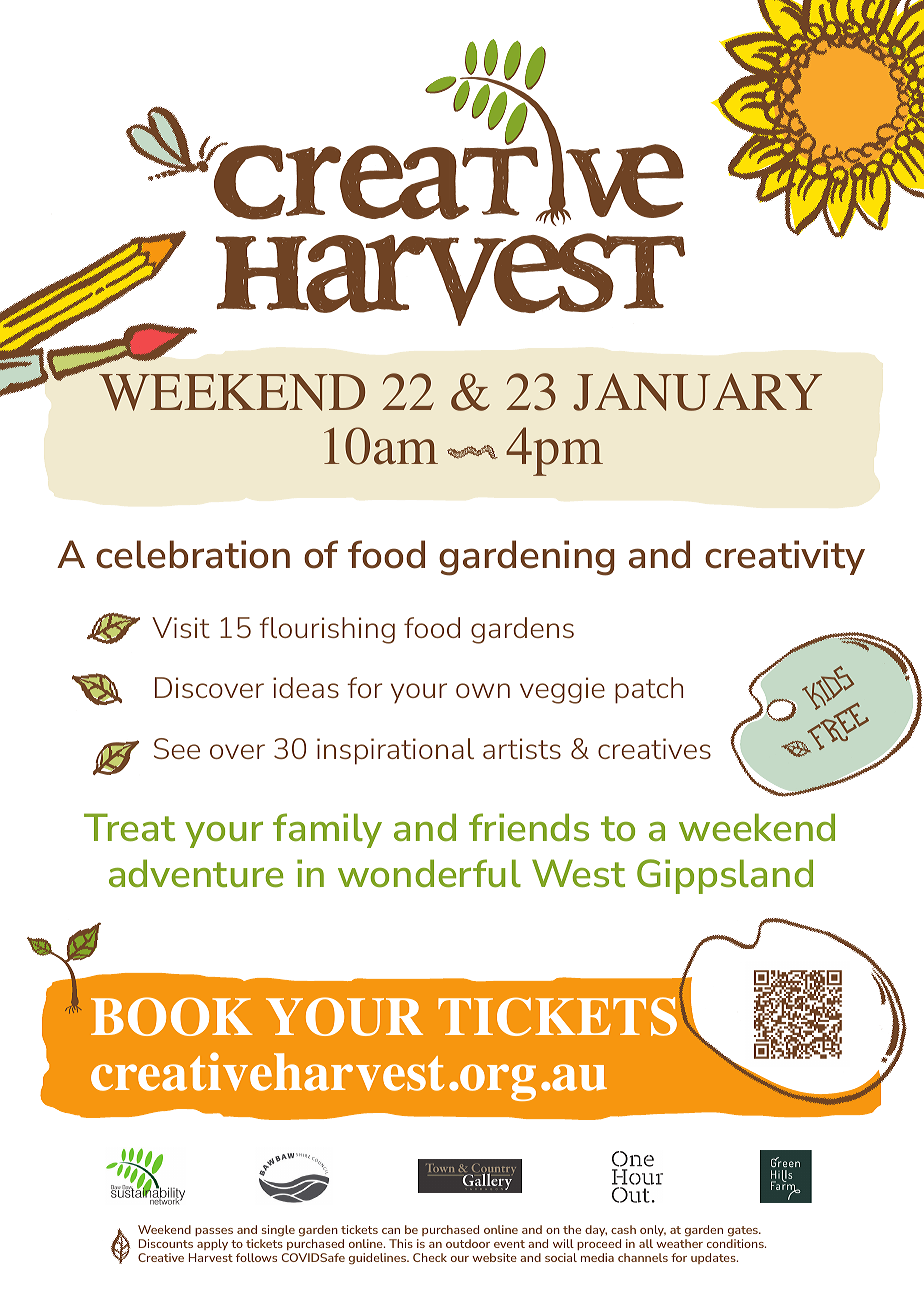 Image resolution: width=924 pixels, height=1308 pixels. Describe the element at coordinates (697, 392) in the screenshot. I see `JANUARY` at that location.
